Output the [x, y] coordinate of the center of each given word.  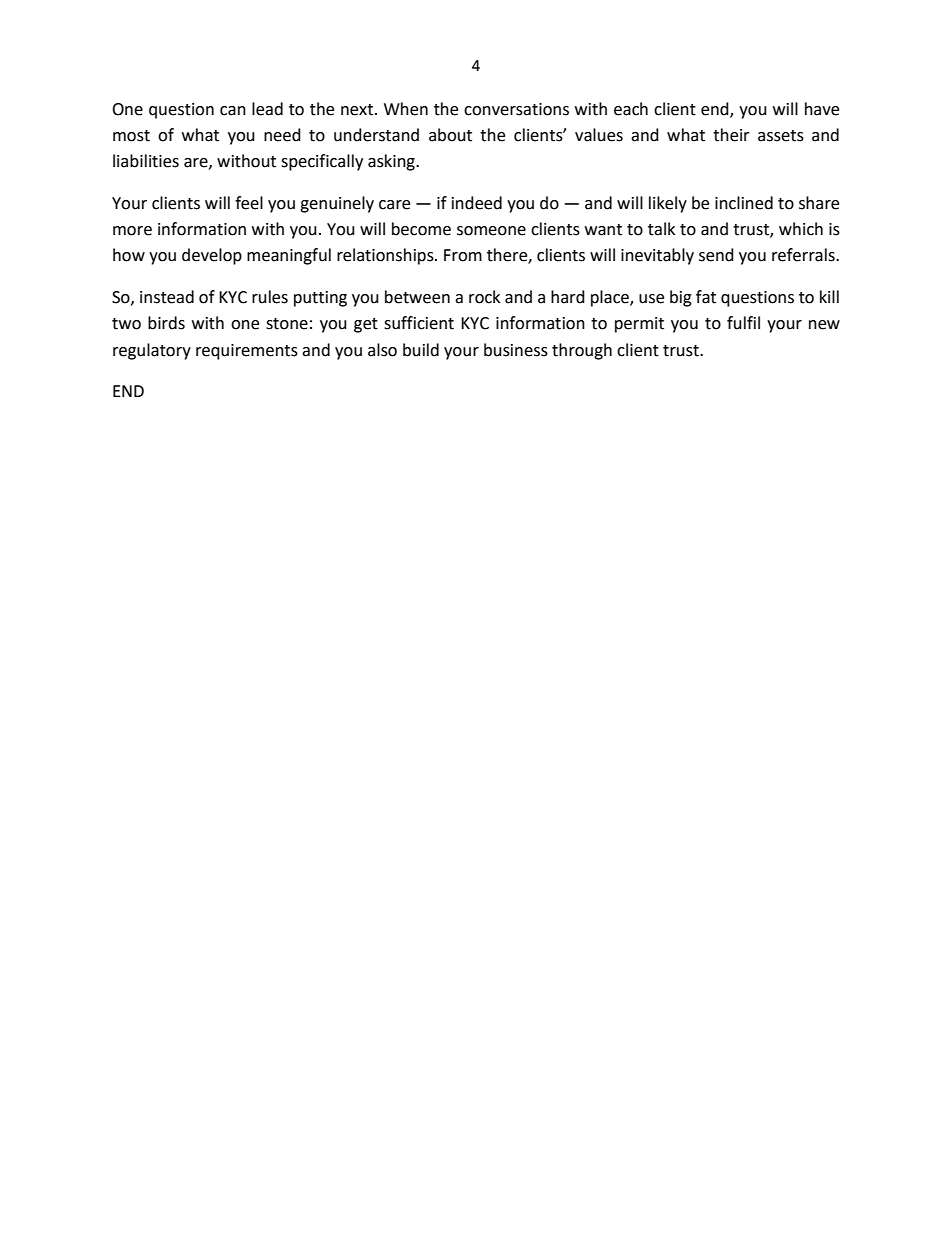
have [822, 109]
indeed [477, 203]
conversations [516, 109]
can [233, 111]
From [463, 255]
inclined [744, 203]
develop [212, 256]
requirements [247, 352]
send [716, 255]
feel [249, 203]
